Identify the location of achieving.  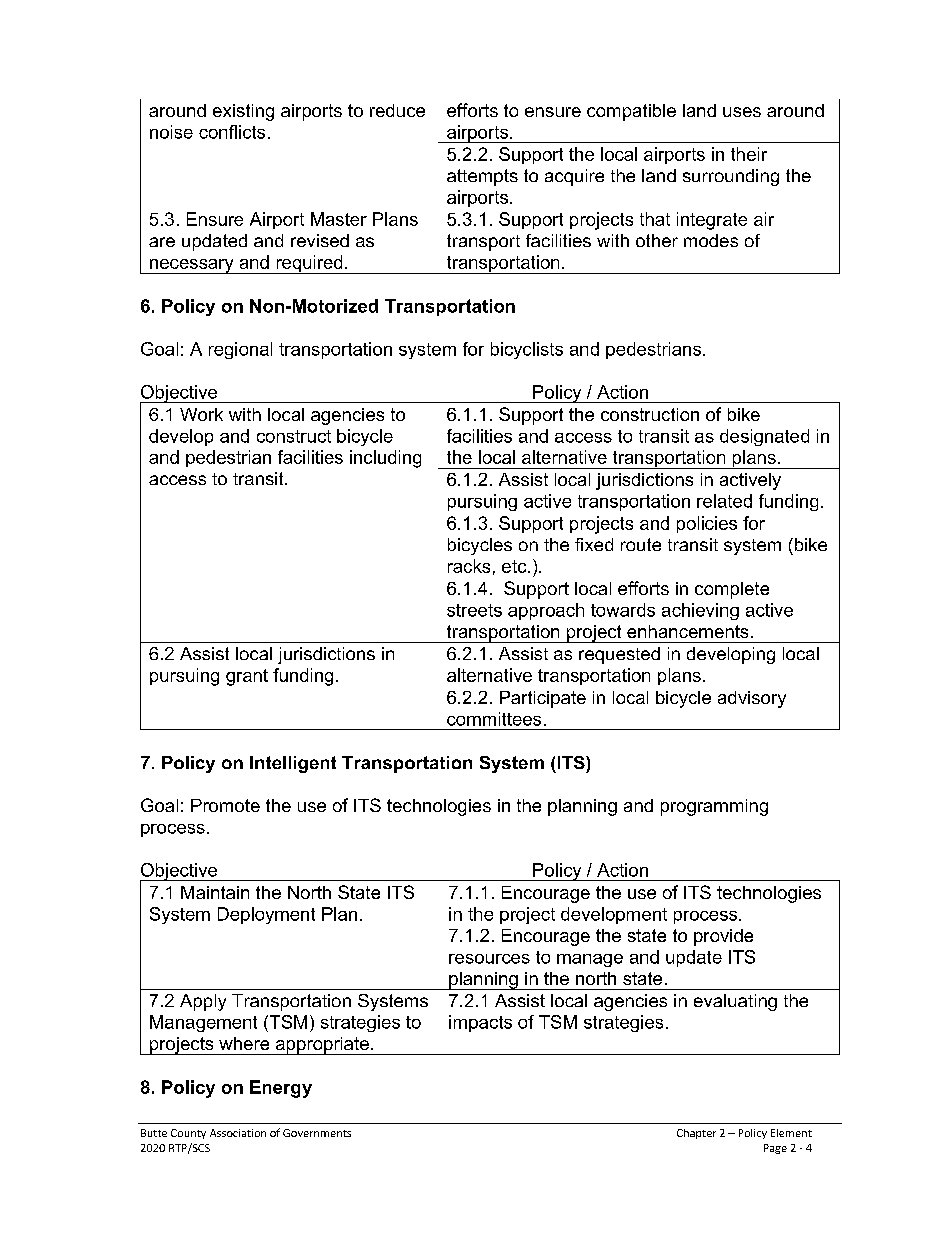
(700, 611).
